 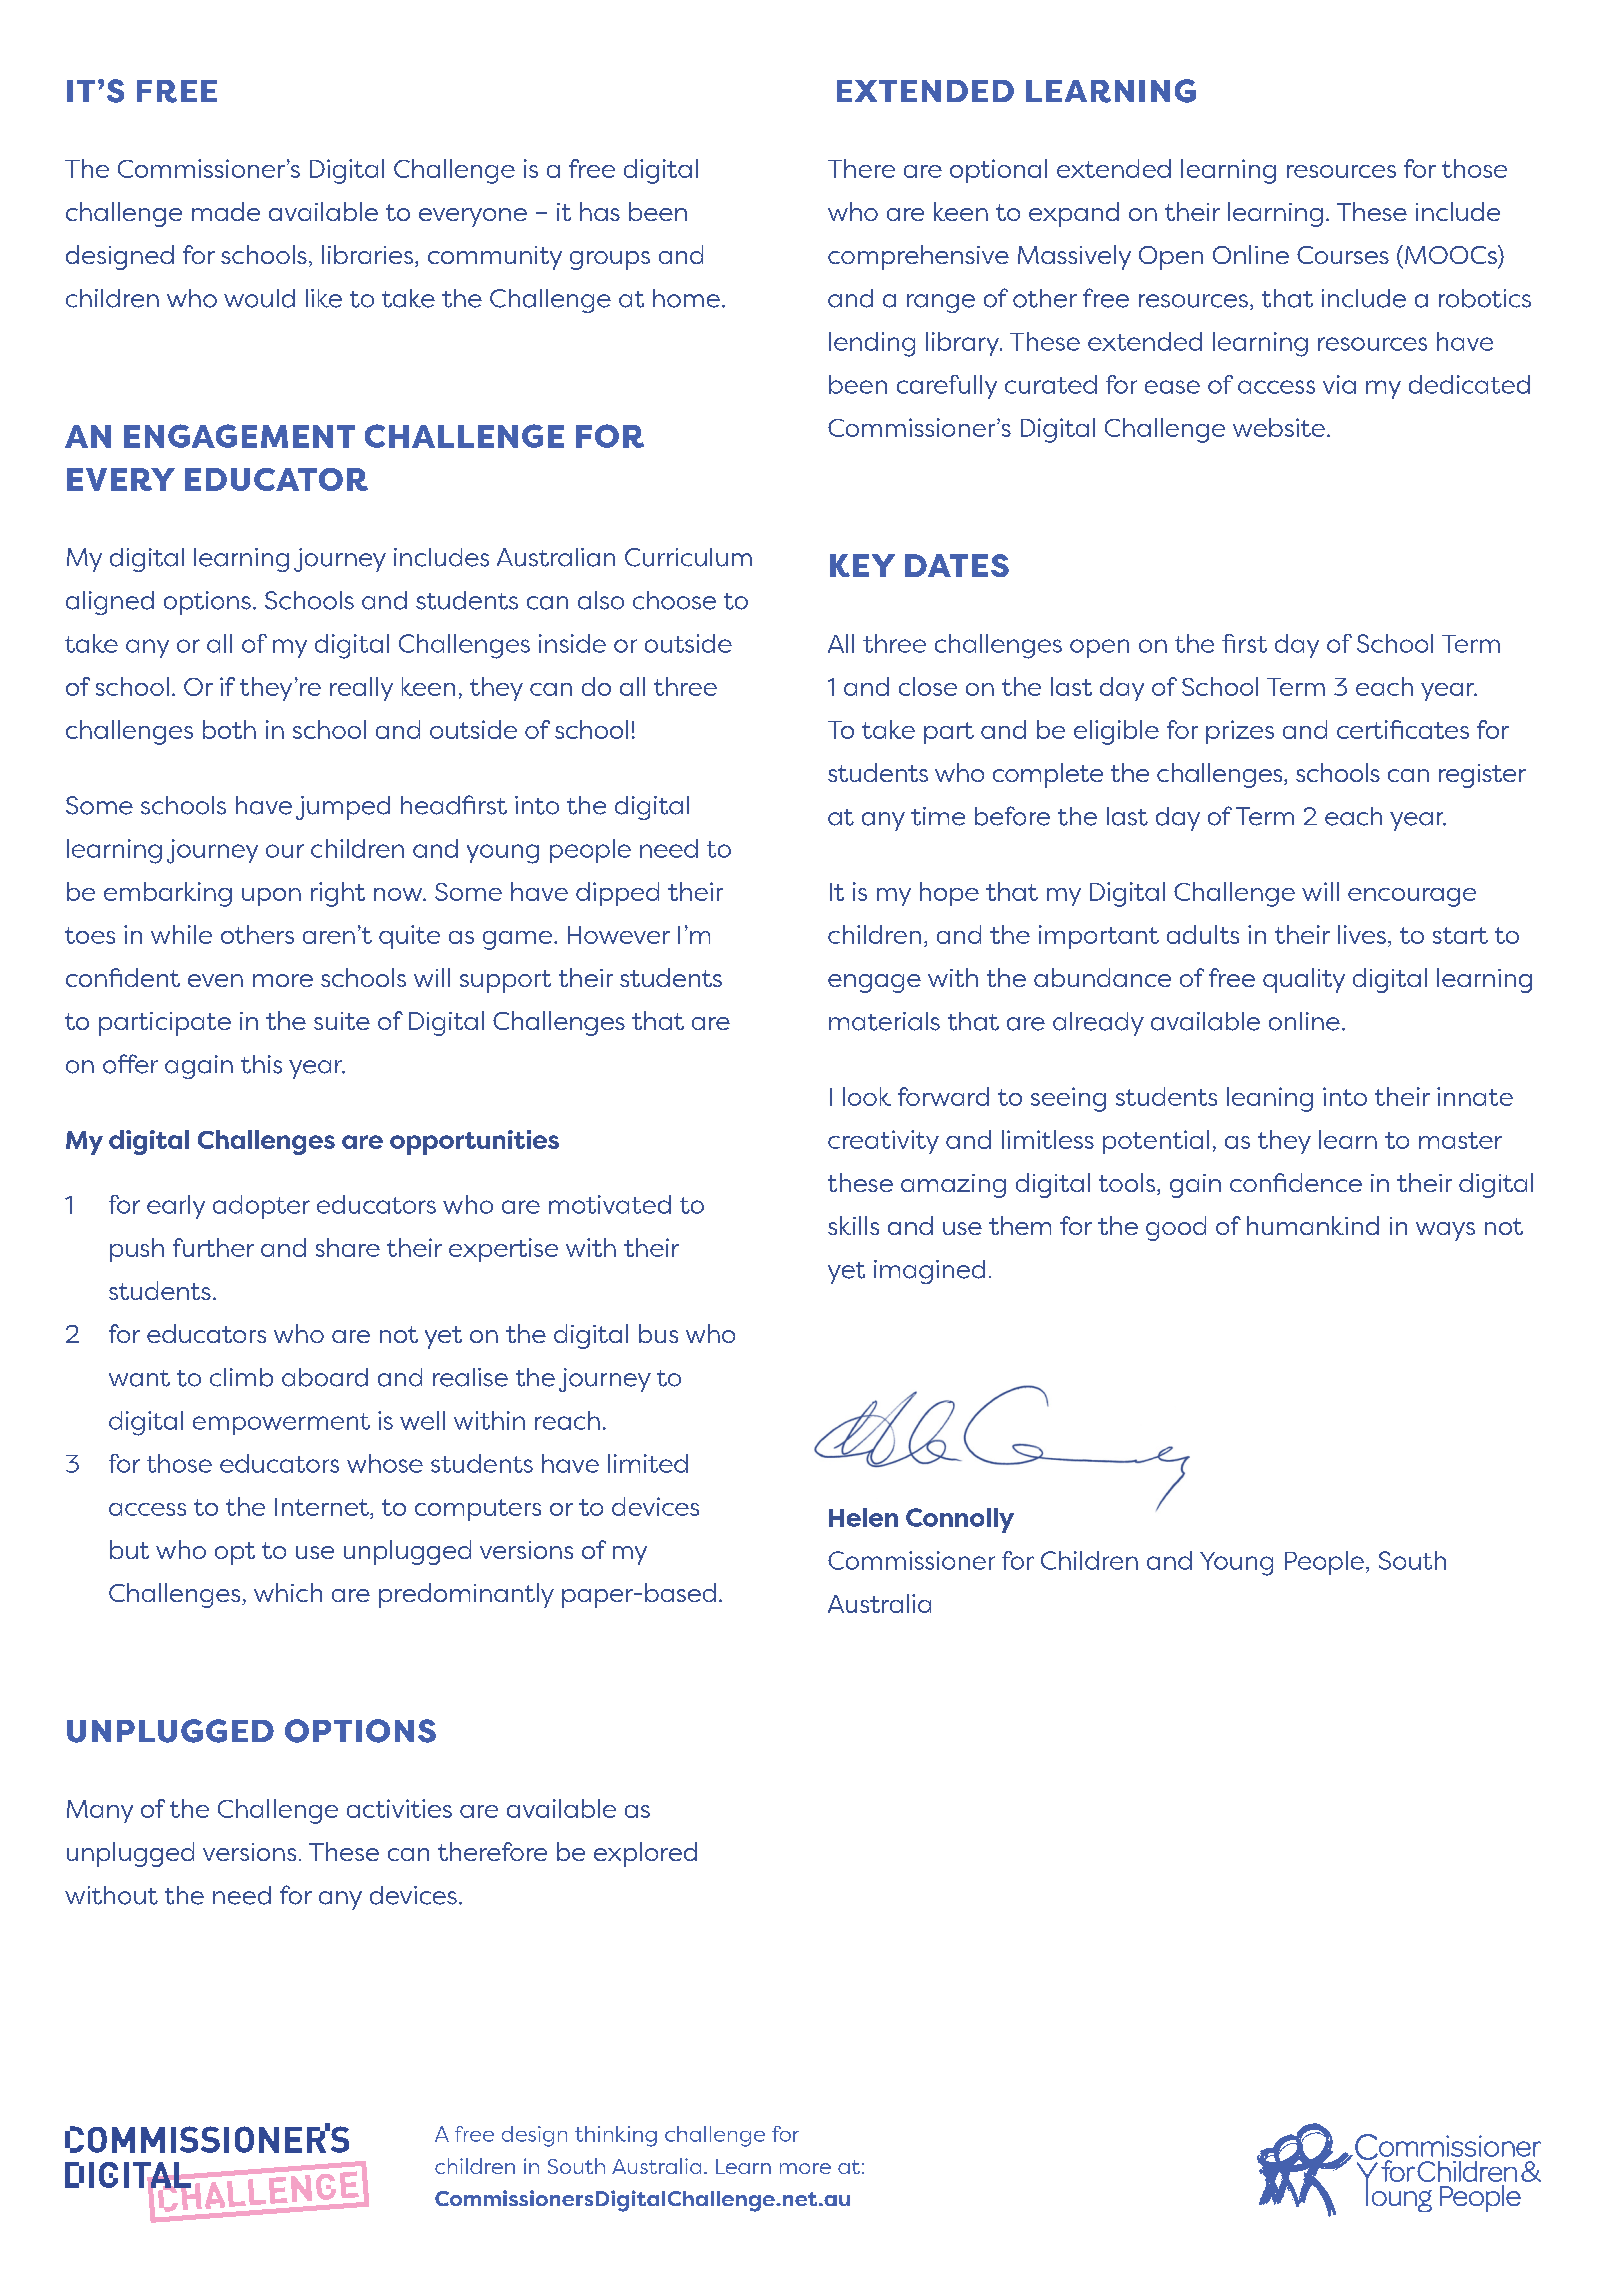 What do you see at coordinates (1412, 897) in the screenshot?
I see `encourage` at bounding box center [1412, 897].
